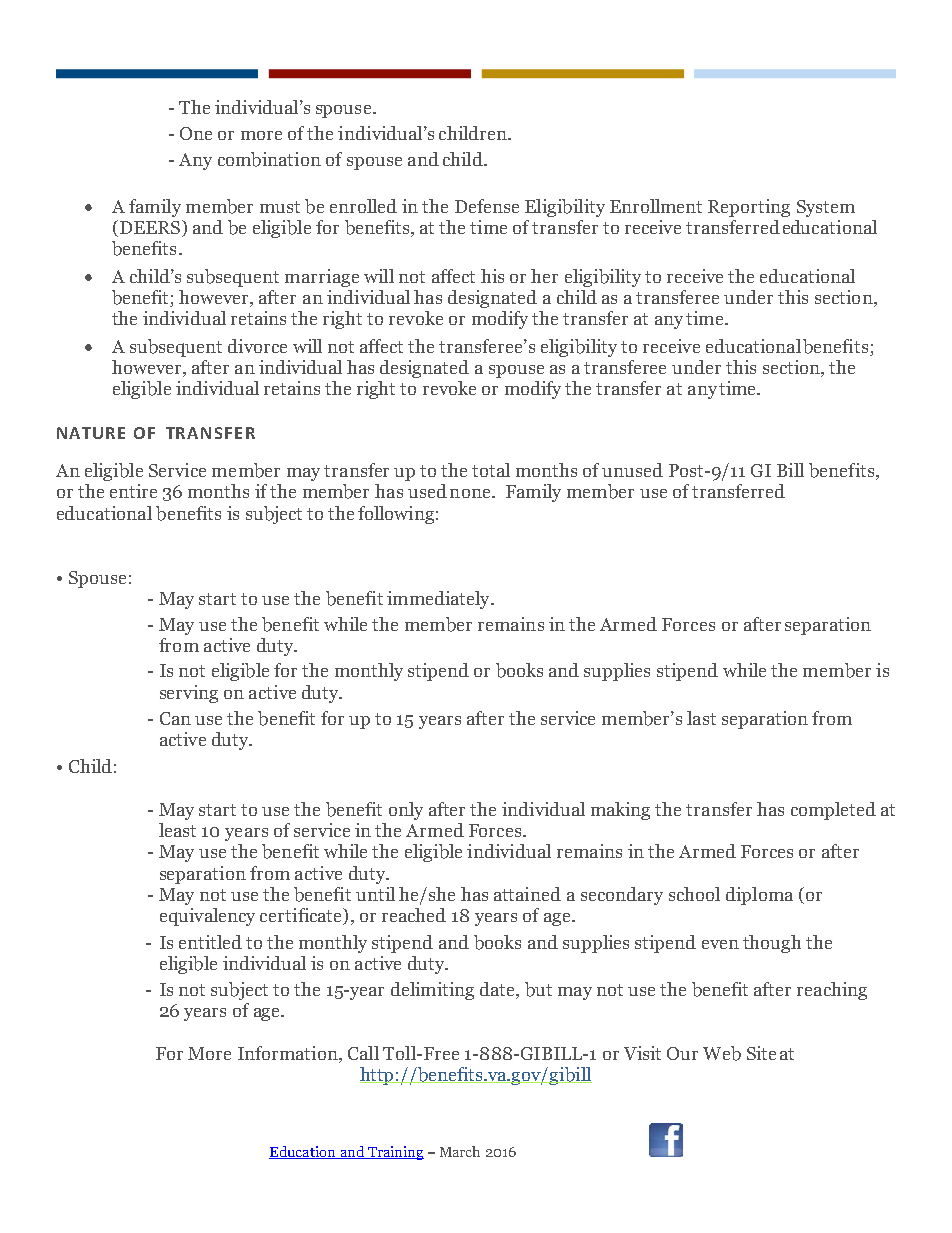  Describe the element at coordinates (487, 206) in the image. I see `Defense` at that location.
